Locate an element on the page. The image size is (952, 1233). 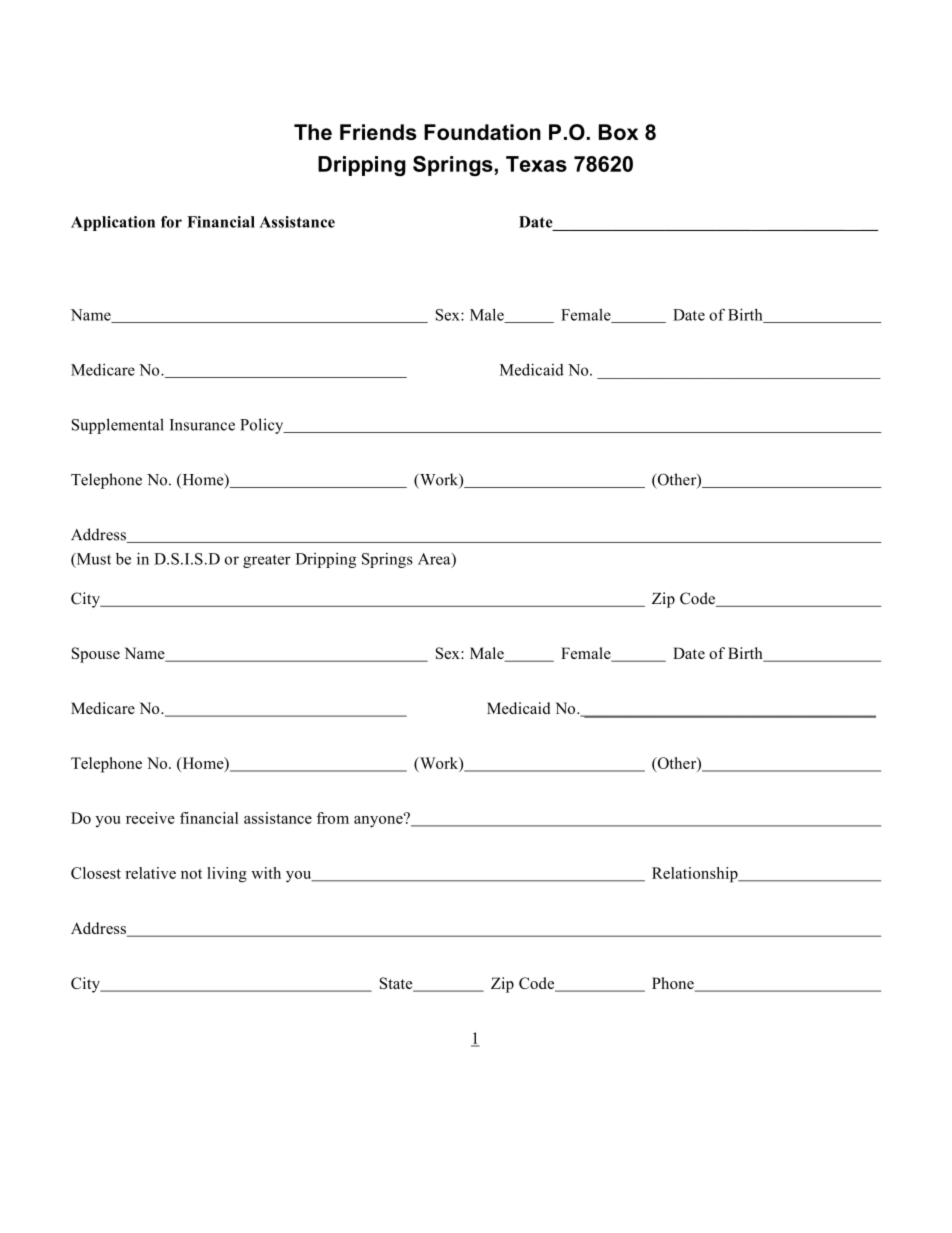
Insurance is located at coordinates (202, 425).
